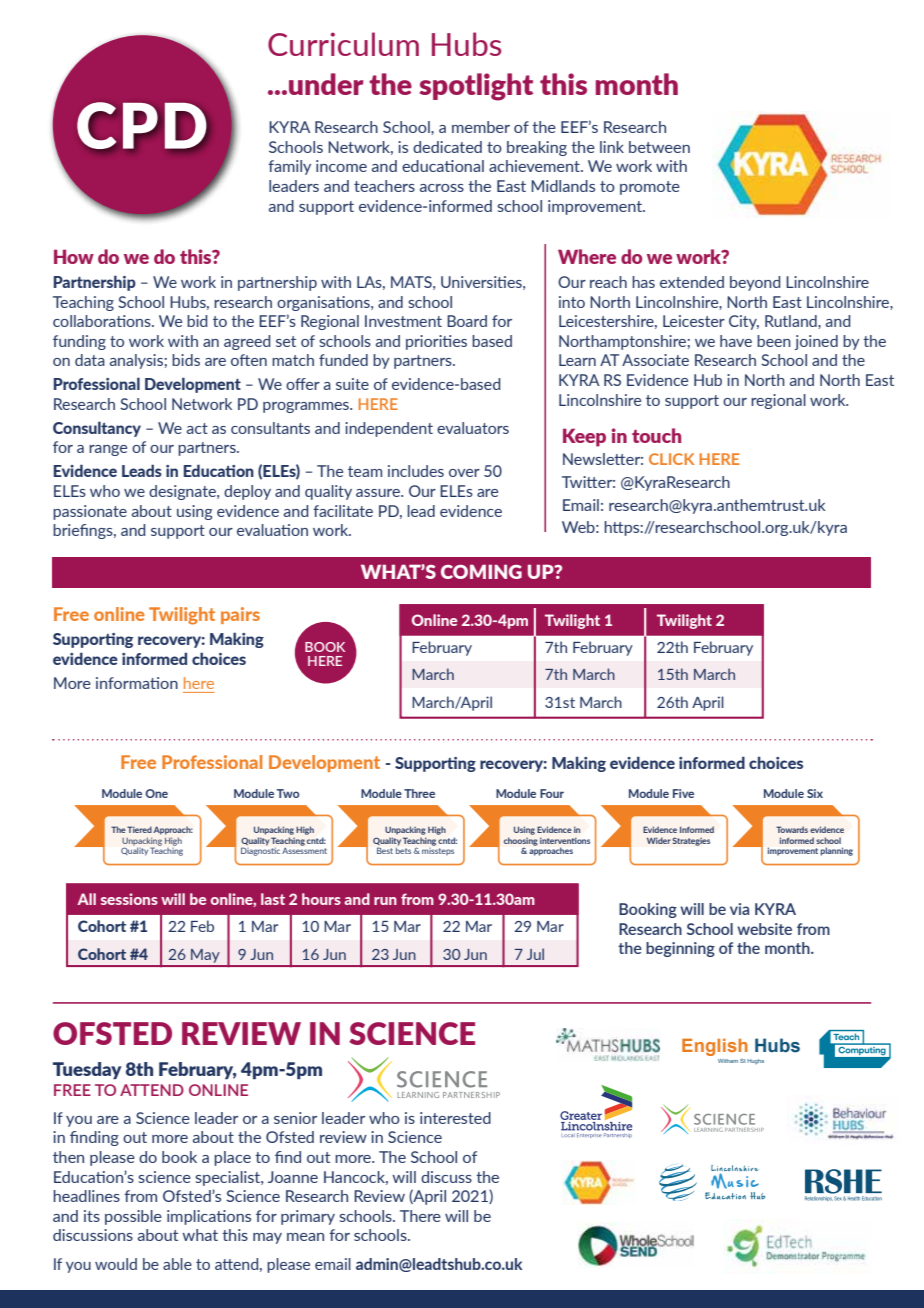 The height and width of the page is (1308, 924). I want to click on CLICK, so click(671, 459).
